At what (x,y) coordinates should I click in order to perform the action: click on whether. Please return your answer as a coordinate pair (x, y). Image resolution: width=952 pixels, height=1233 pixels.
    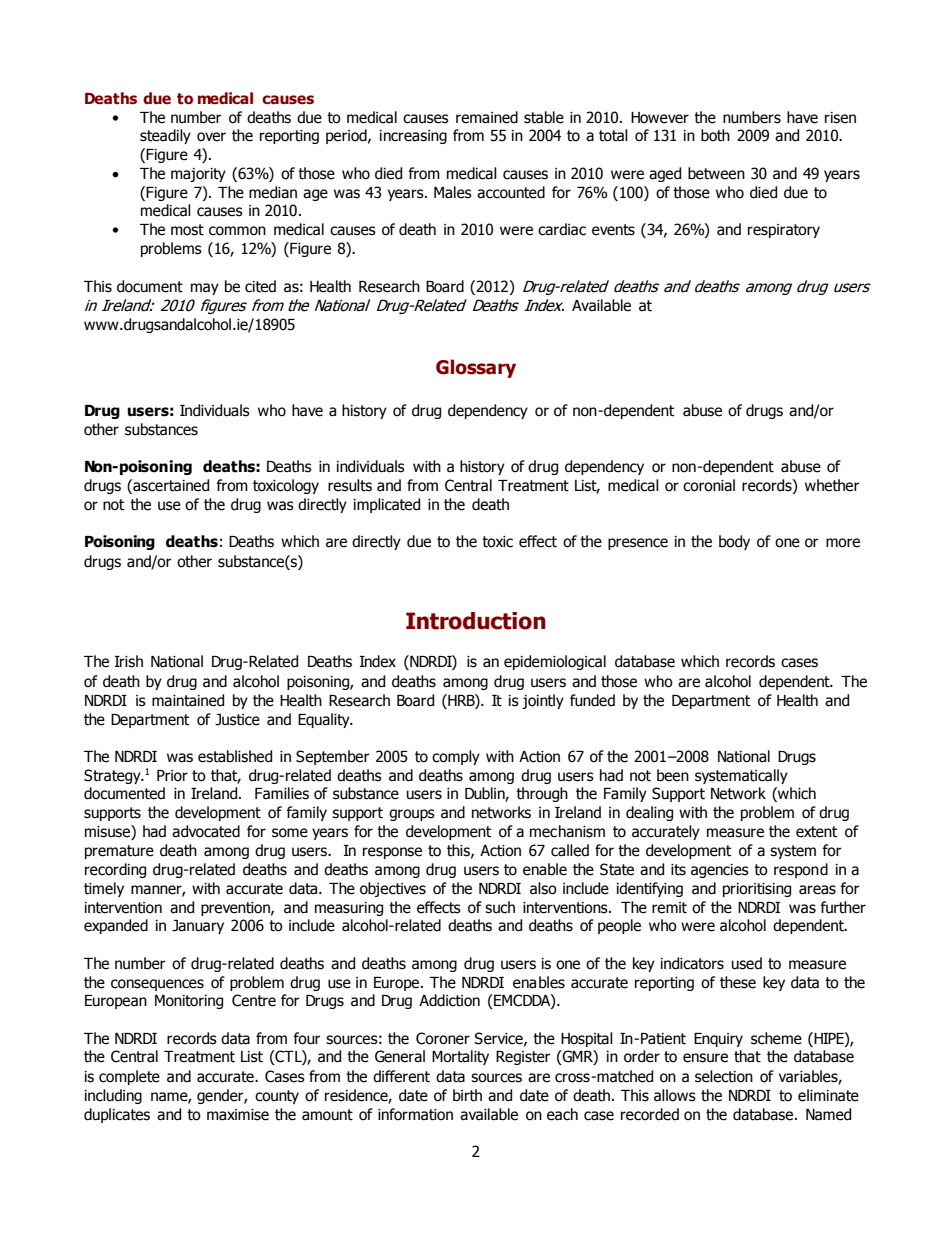
    Looking at the image, I should click on (832, 485).
